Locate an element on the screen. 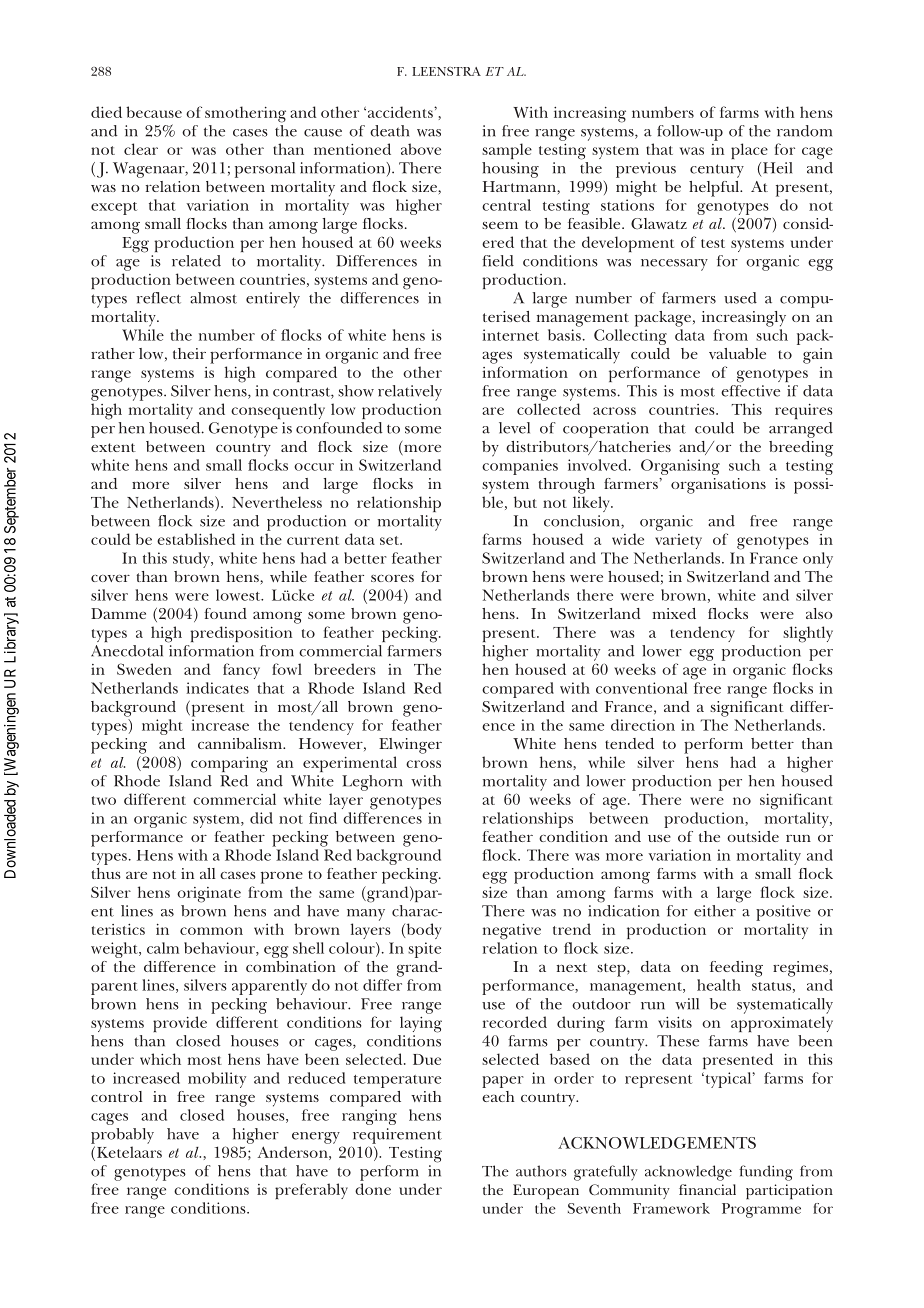 Image resolution: width=924 pixels, height=1308 pixels. indicates is located at coordinates (218, 688).
